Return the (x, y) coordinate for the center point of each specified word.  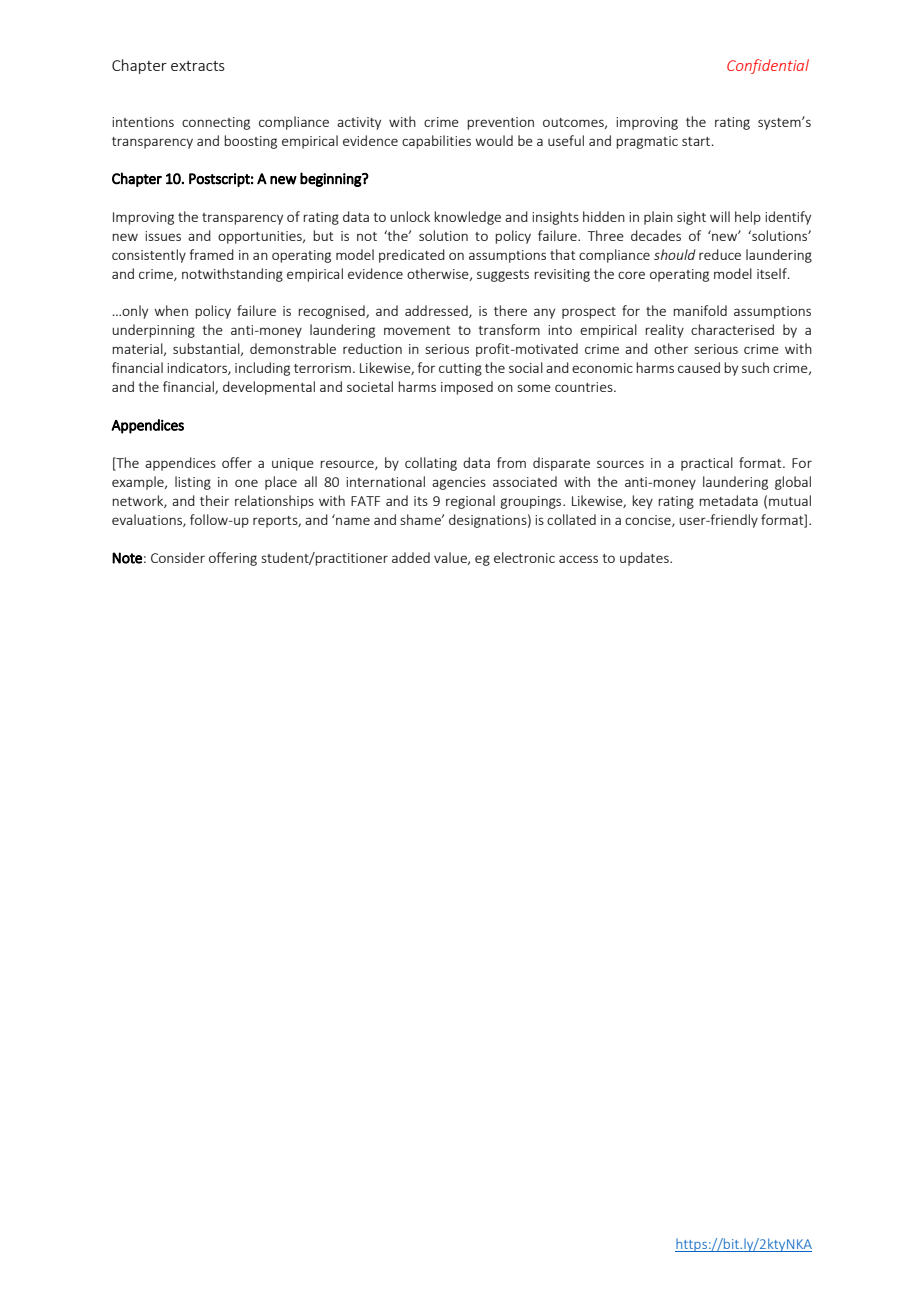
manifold (700, 310)
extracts (198, 66)
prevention (500, 123)
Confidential (768, 66)
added (411, 557)
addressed (437, 311)
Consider (178, 557)
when (171, 310)
